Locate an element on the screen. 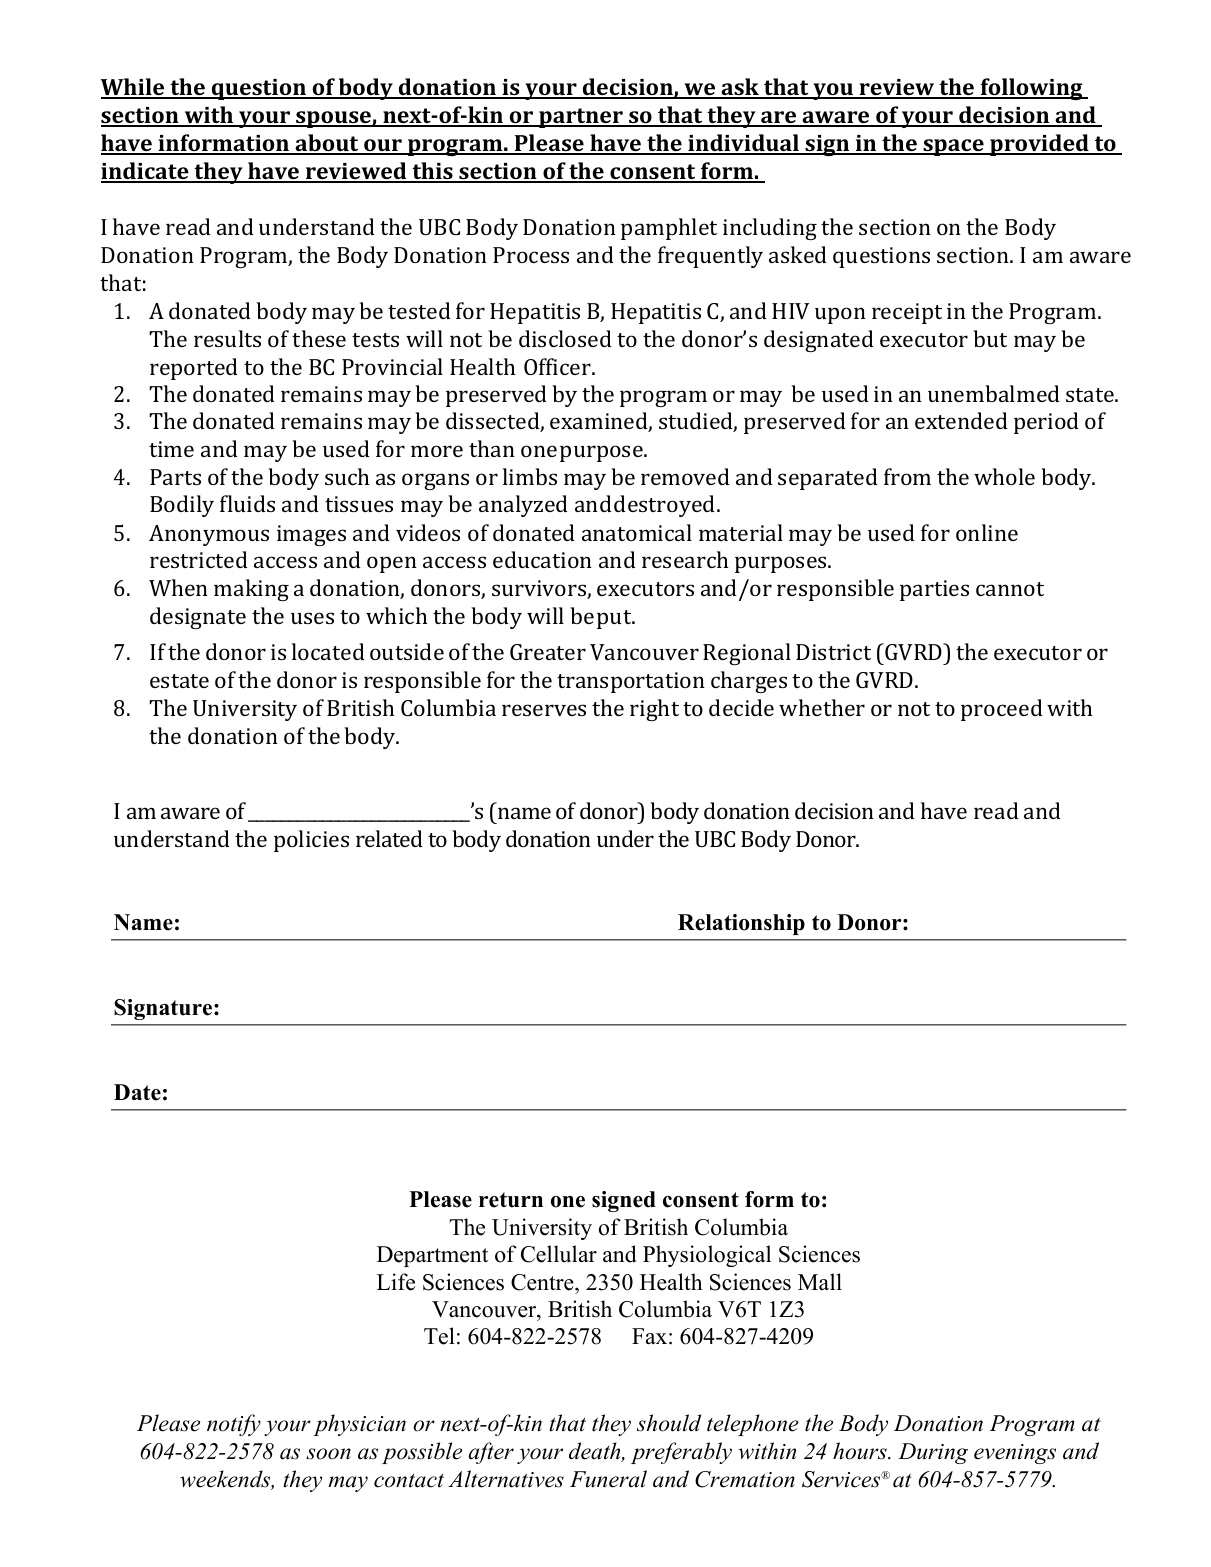  from is located at coordinates (907, 476).
